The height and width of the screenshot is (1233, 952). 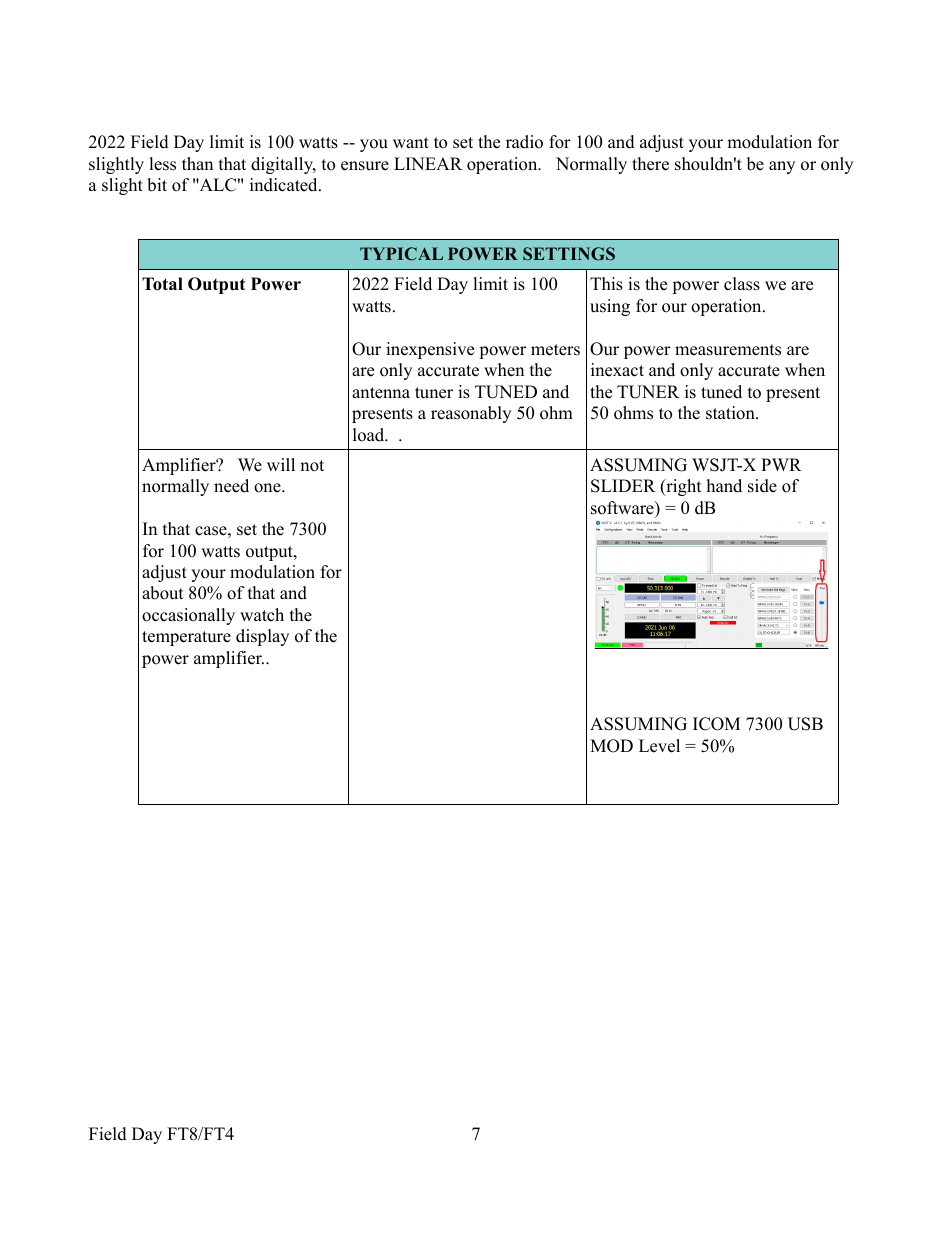 What do you see at coordinates (724, 486) in the screenshot?
I see `hand` at bounding box center [724, 486].
